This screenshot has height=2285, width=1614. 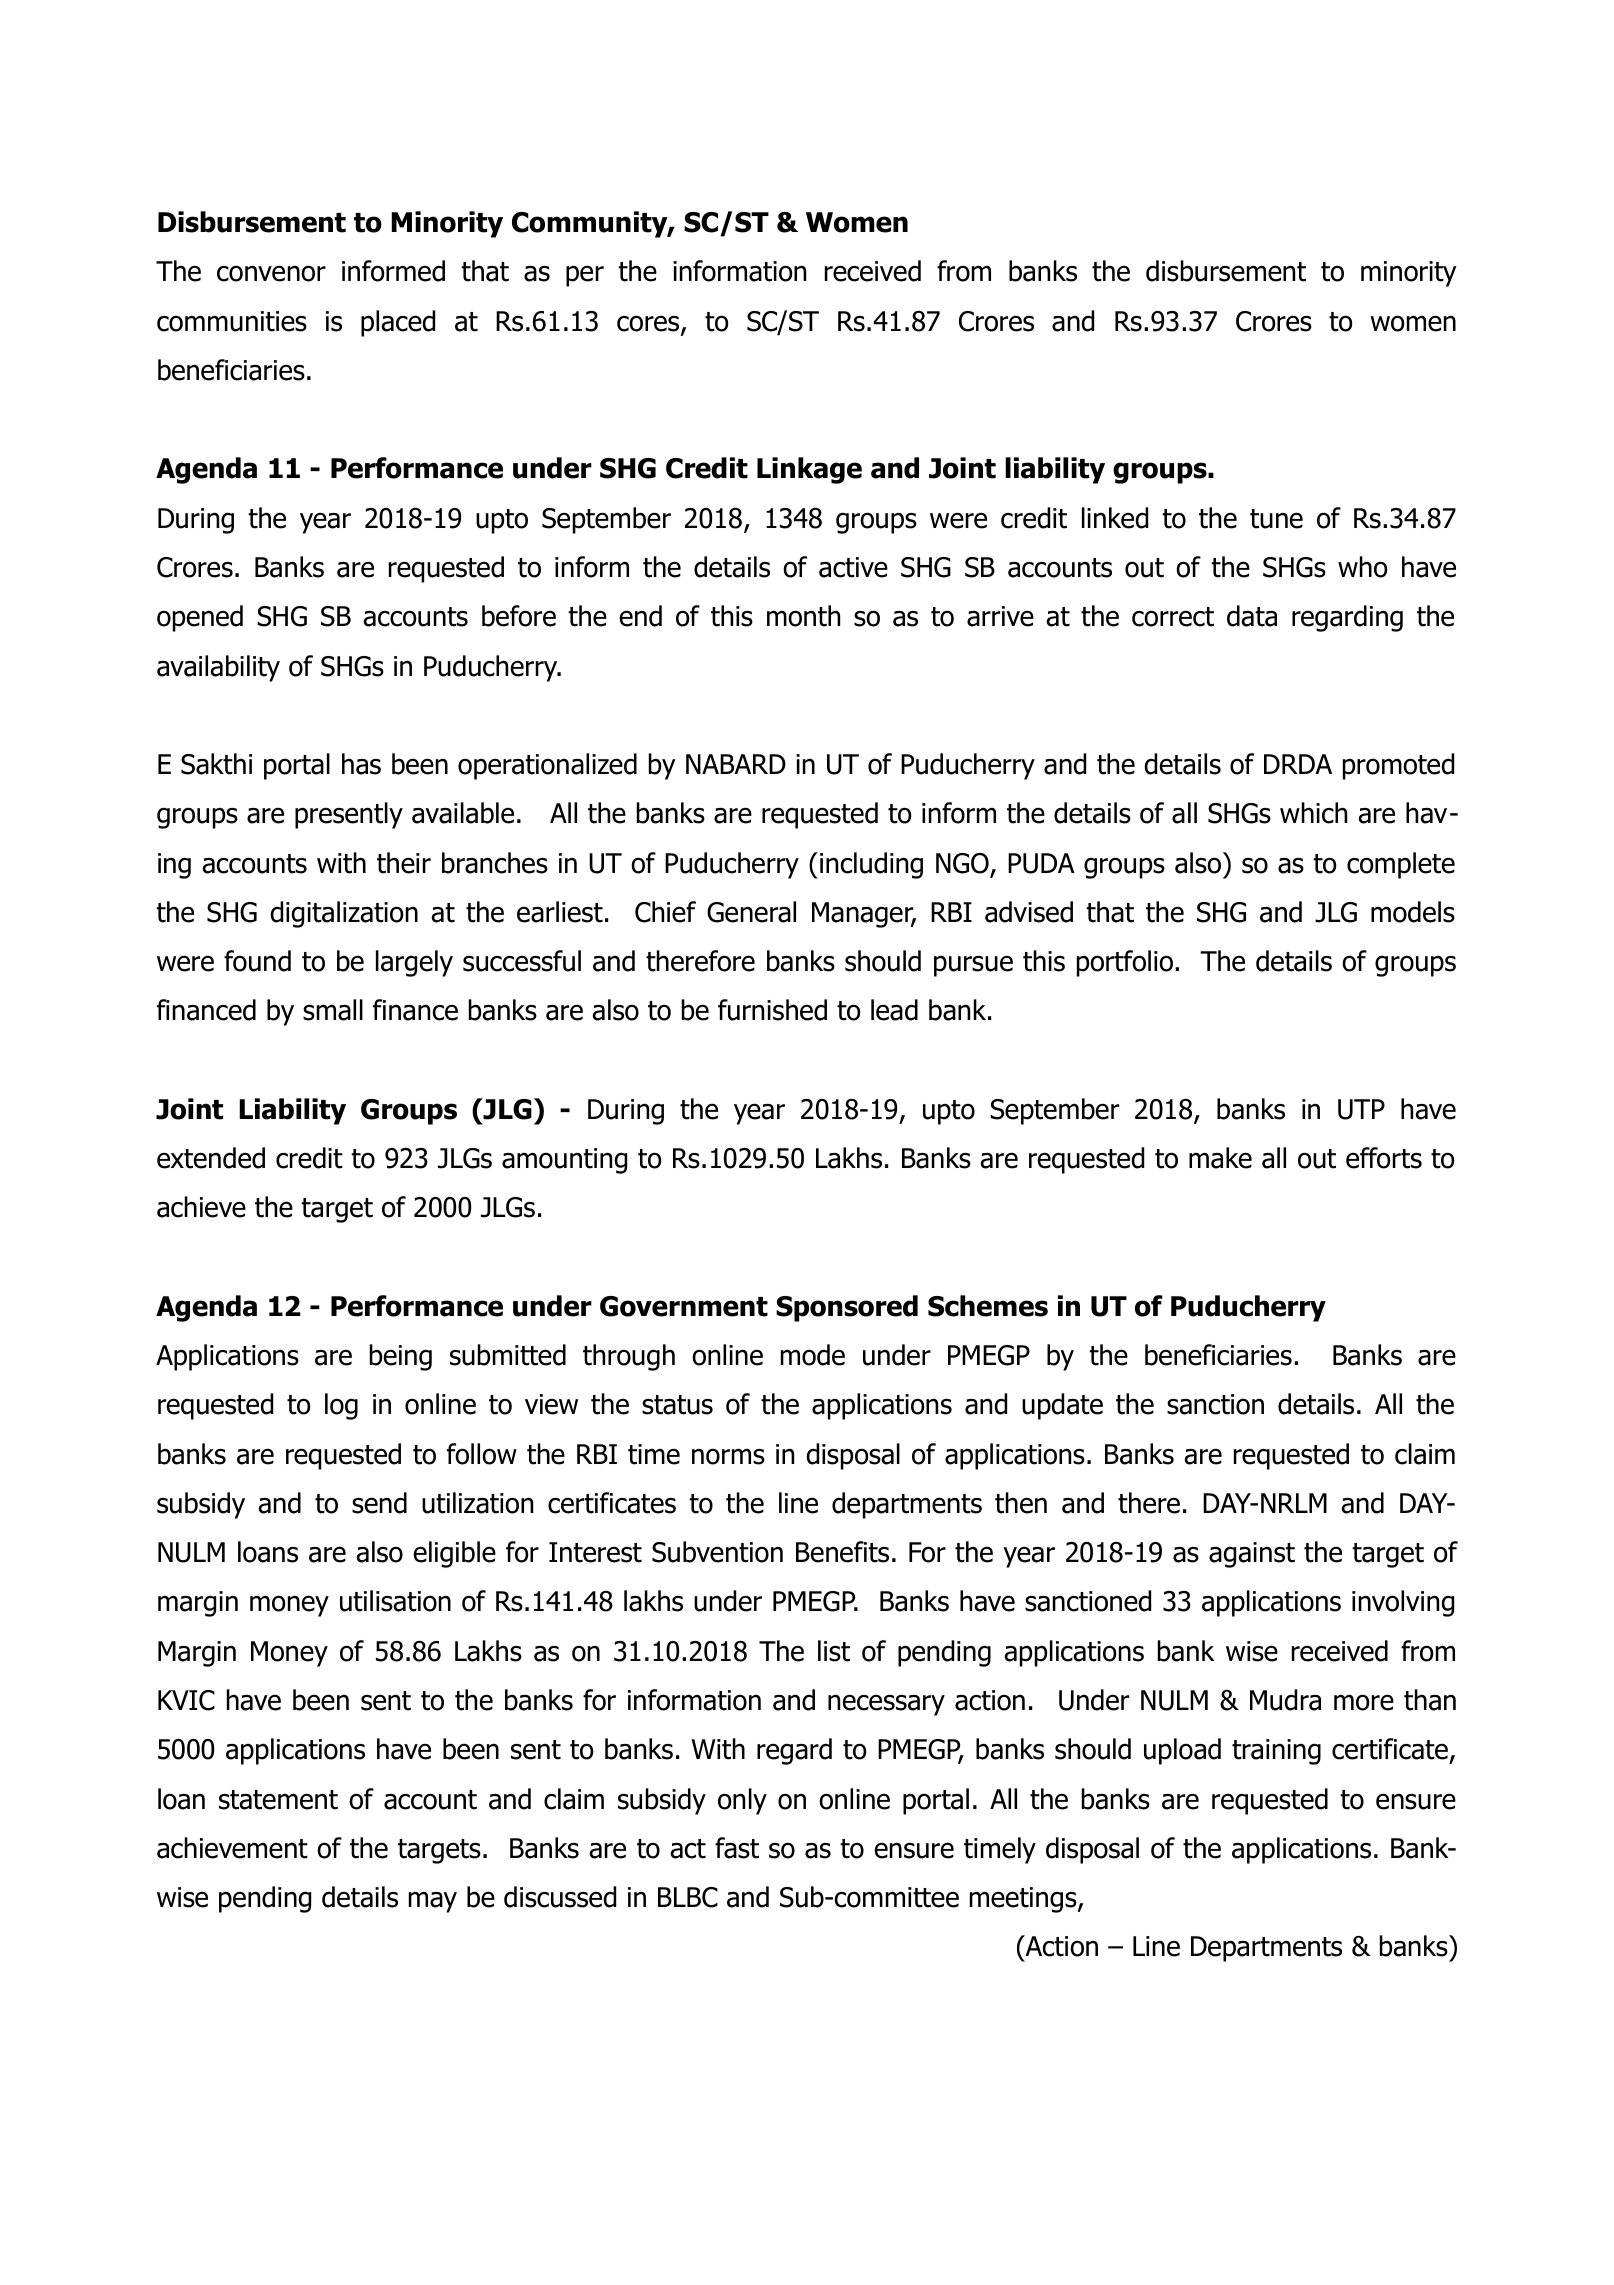 What do you see at coordinates (737, 1848) in the screenshot?
I see `fast` at bounding box center [737, 1848].
